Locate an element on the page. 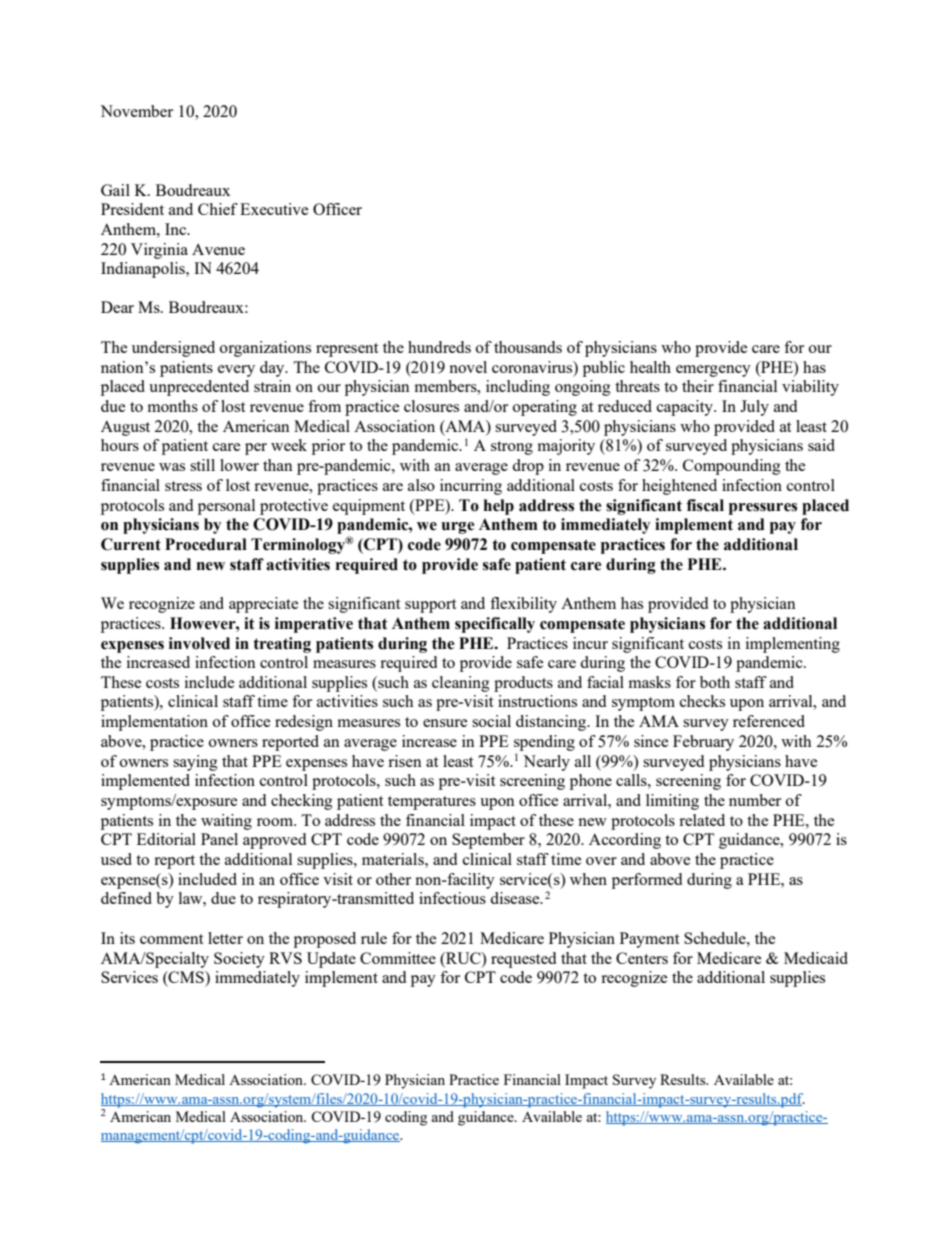  saying is located at coordinates (195, 763).
